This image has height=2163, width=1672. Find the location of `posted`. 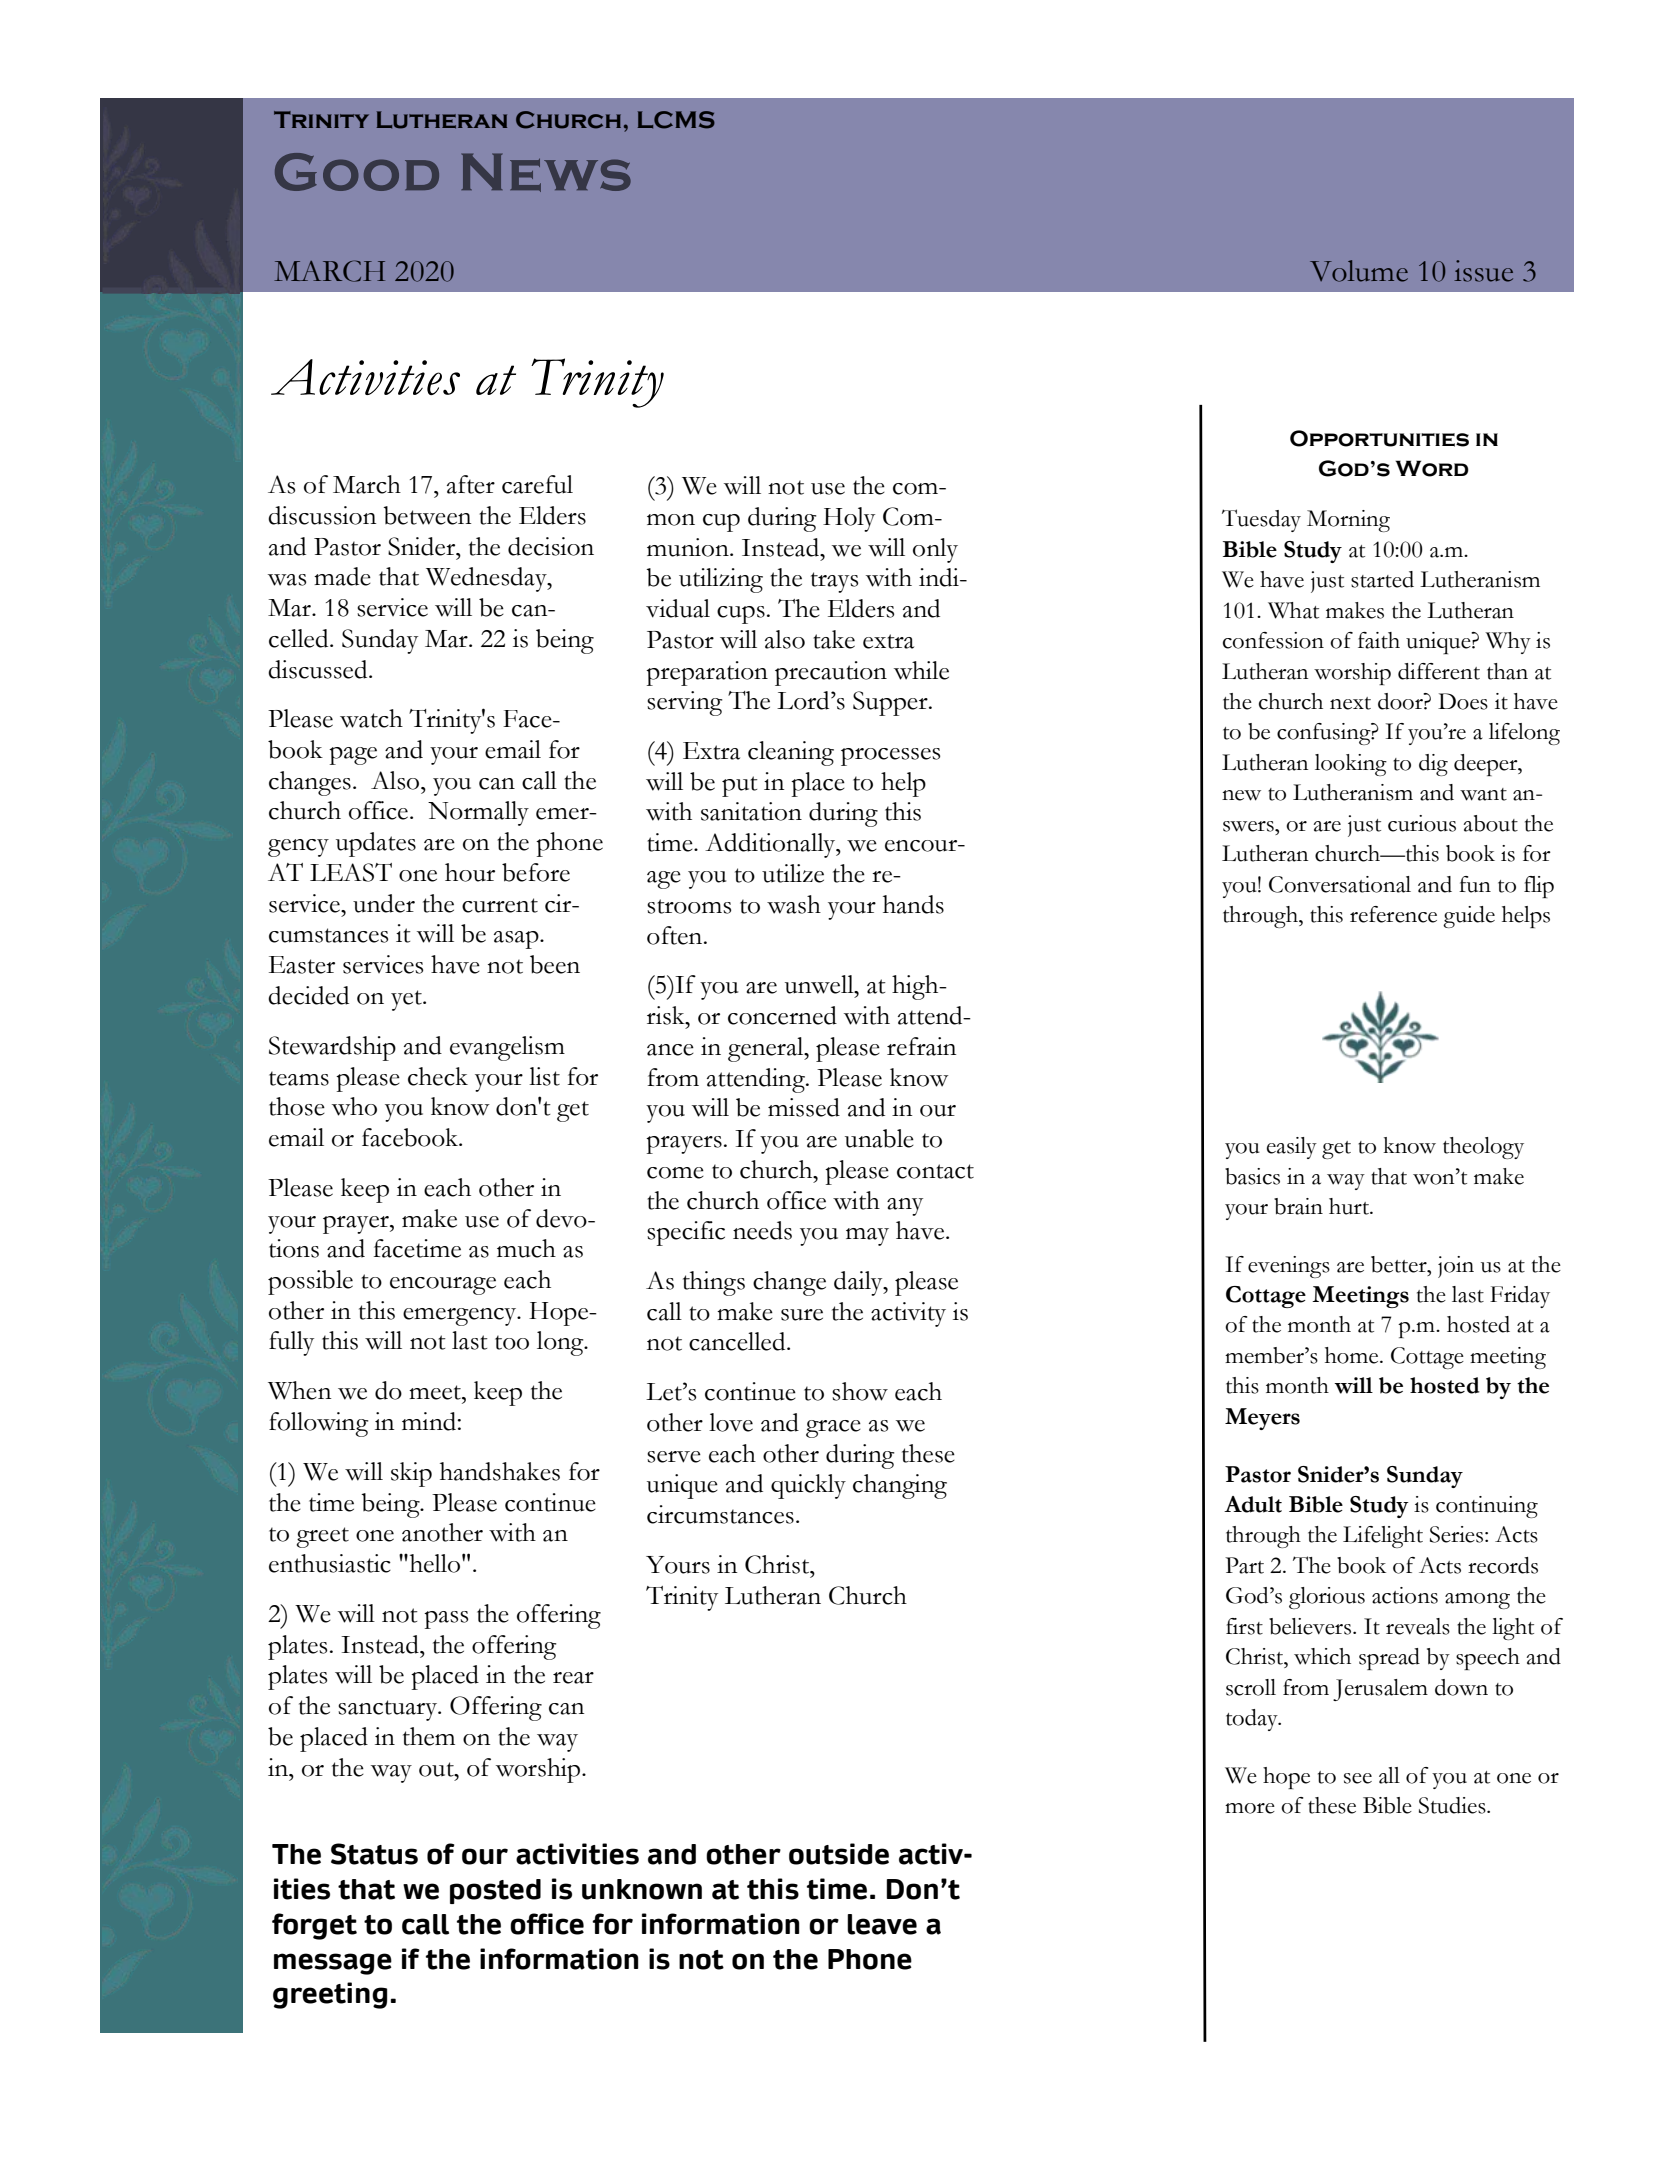

posted is located at coordinates (495, 1891).
